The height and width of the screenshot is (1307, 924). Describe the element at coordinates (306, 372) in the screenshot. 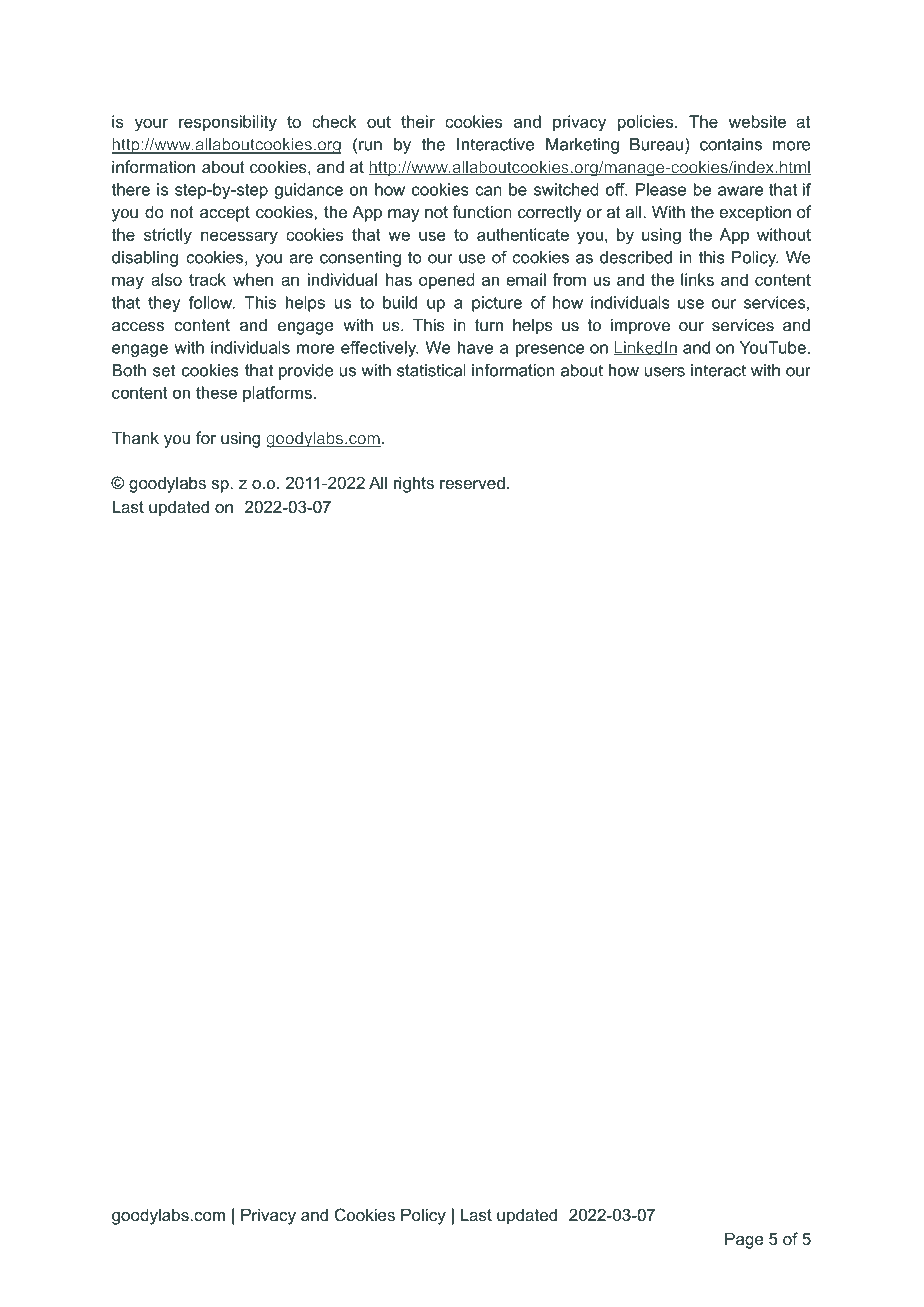

I see `provide` at that location.
